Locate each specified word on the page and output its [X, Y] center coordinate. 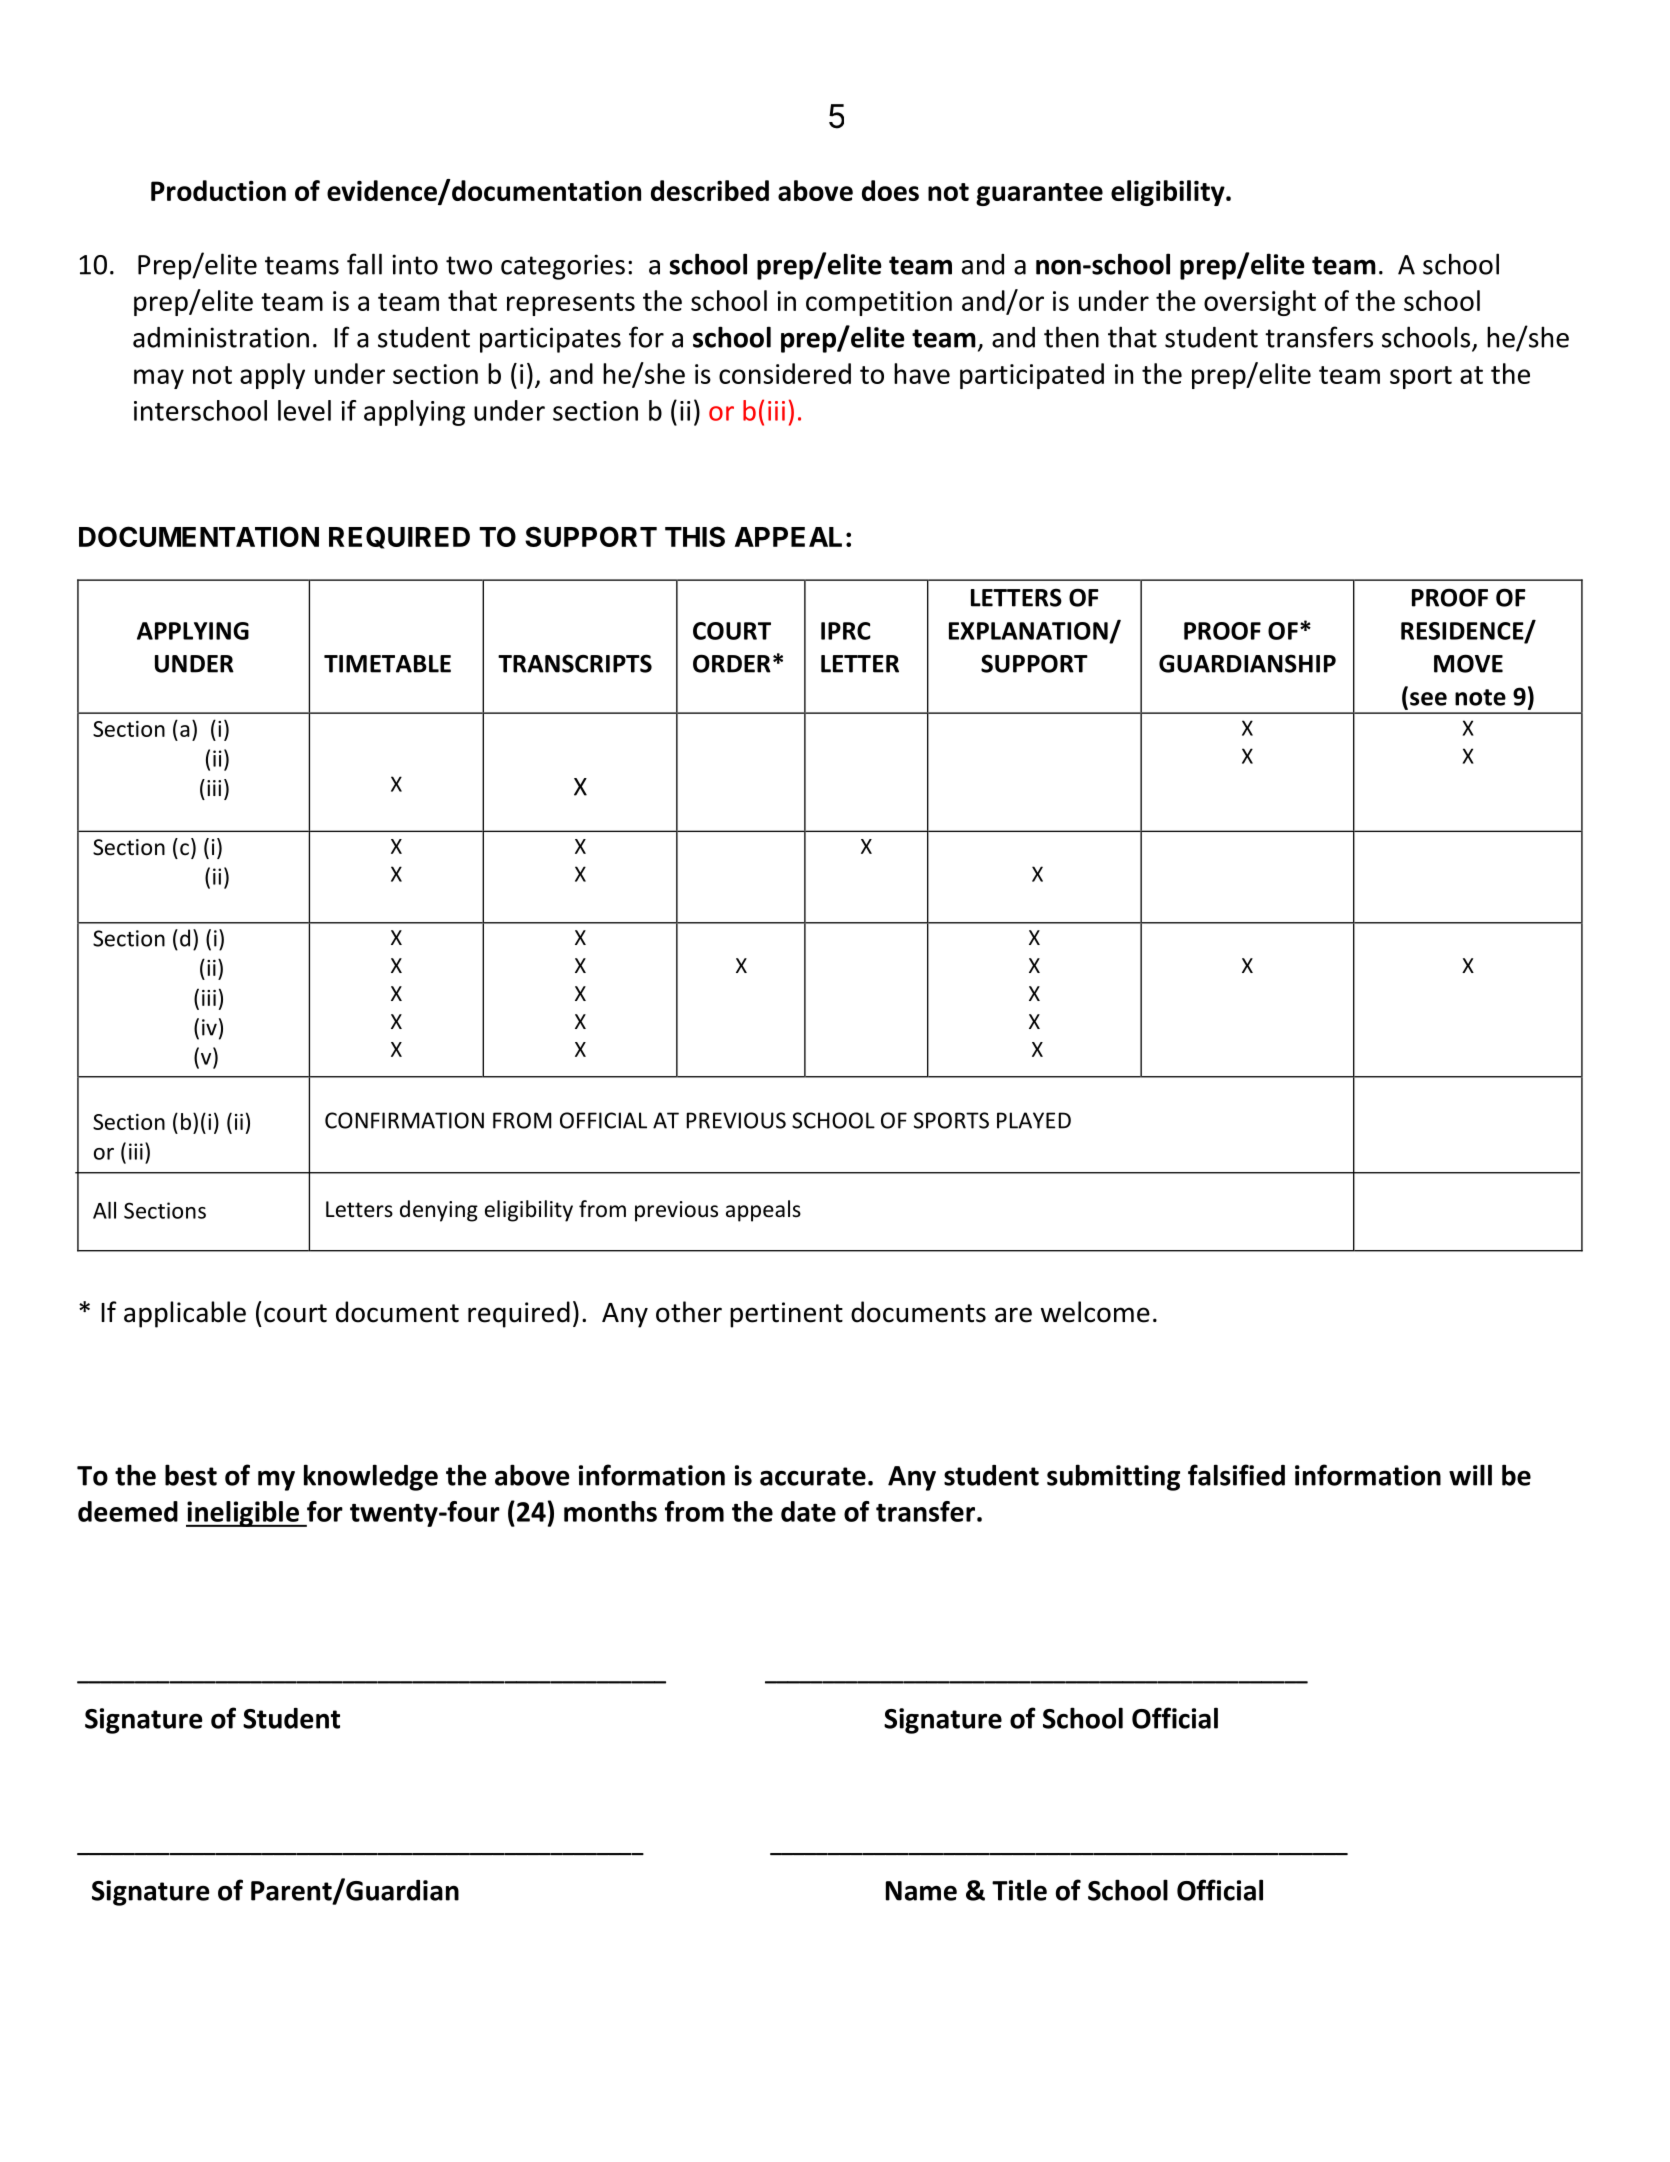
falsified [1236, 1475]
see [1428, 699]
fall [364, 264]
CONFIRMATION [404, 1120]
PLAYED [1034, 1120]
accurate [813, 1476]
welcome [1095, 1312]
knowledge [371, 1477]
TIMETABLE [387, 664]
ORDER [732, 663]
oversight [1260, 303]
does [890, 190]
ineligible [243, 1514]
